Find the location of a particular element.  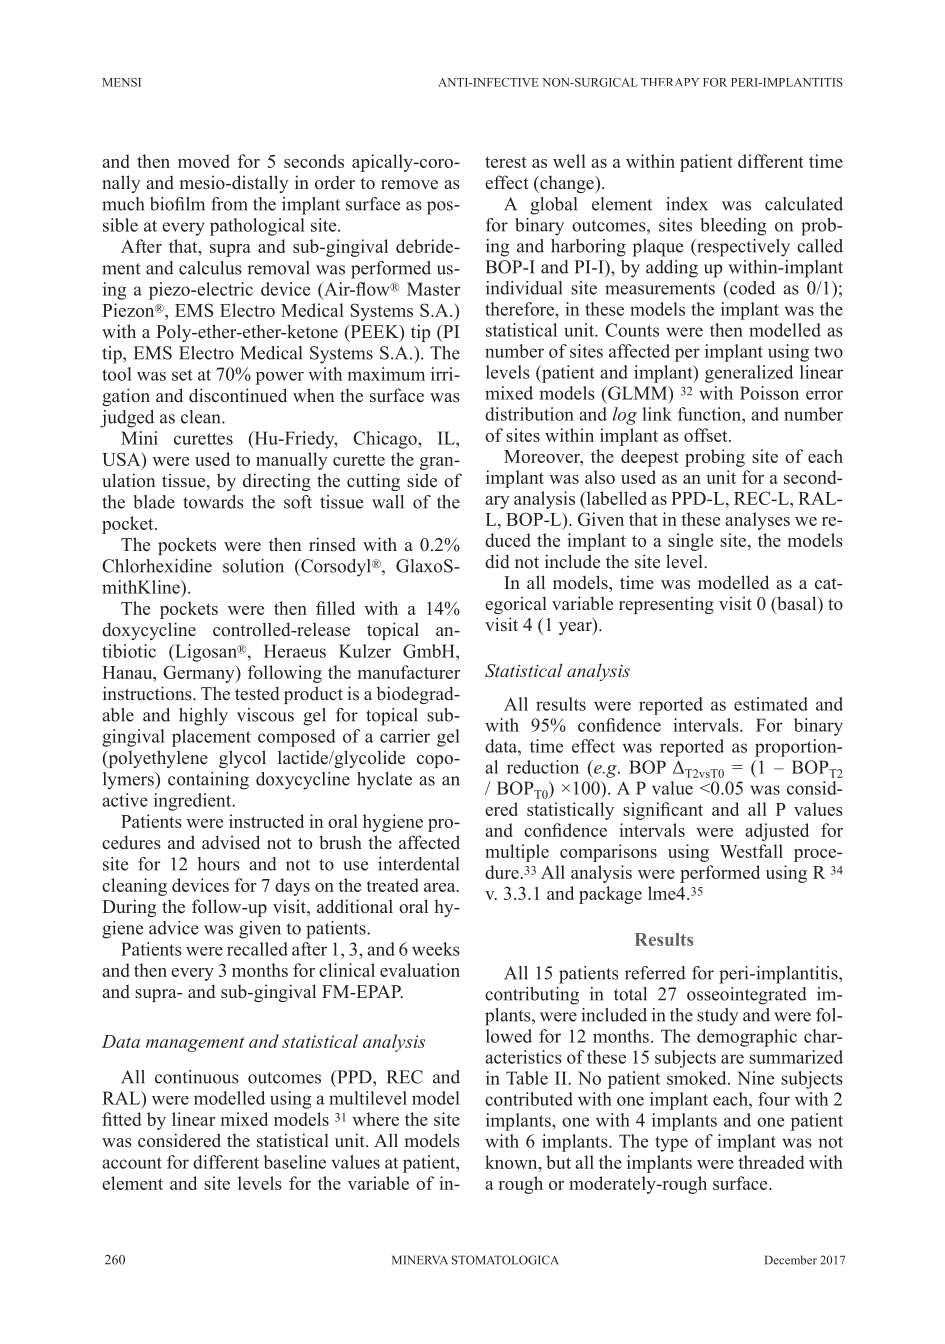

THERAPY is located at coordinates (670, 82).
